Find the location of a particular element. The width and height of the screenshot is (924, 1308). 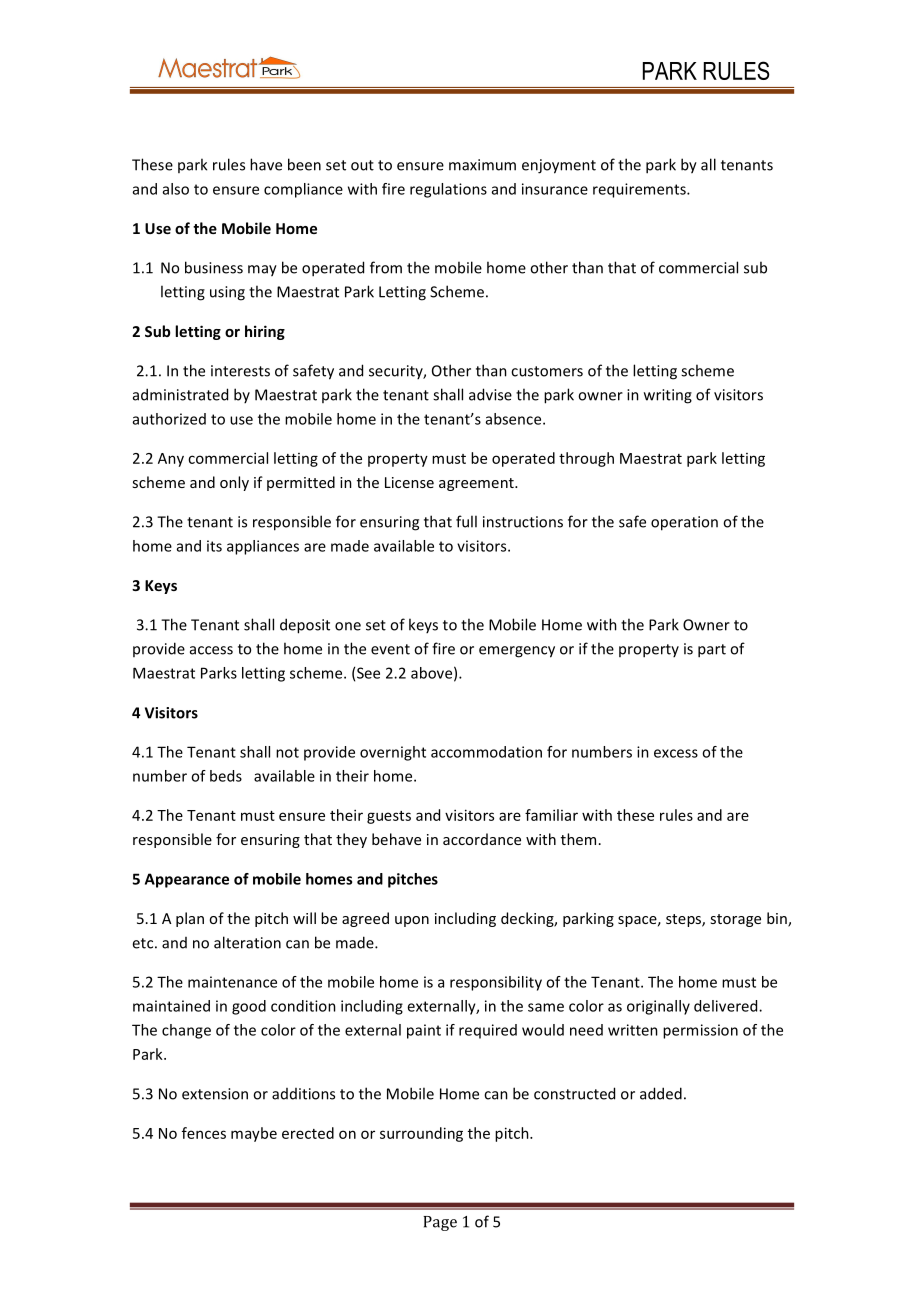

added is located at coordinates (661, 1093).
